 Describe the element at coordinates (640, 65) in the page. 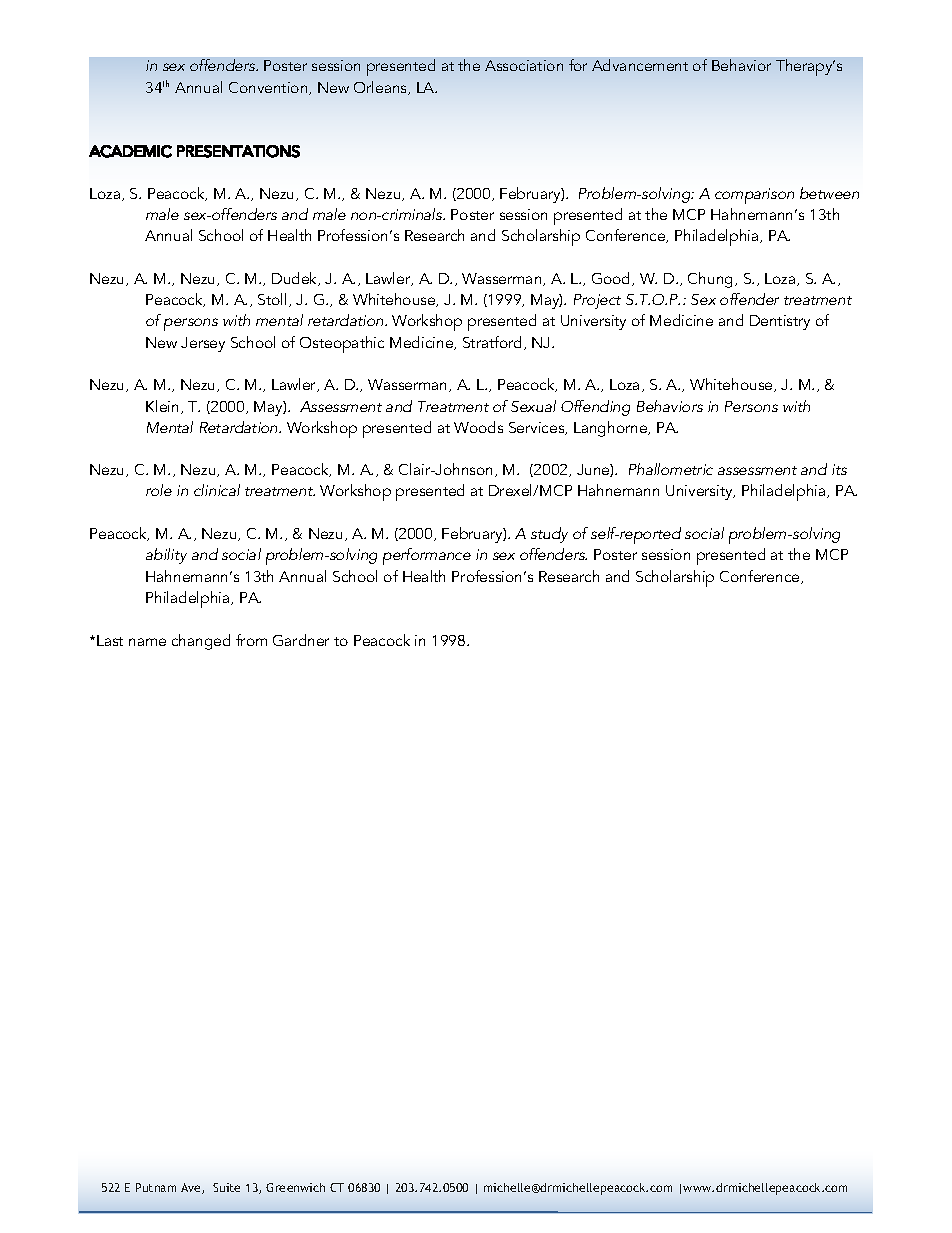

I see `Advancement` at that location.
